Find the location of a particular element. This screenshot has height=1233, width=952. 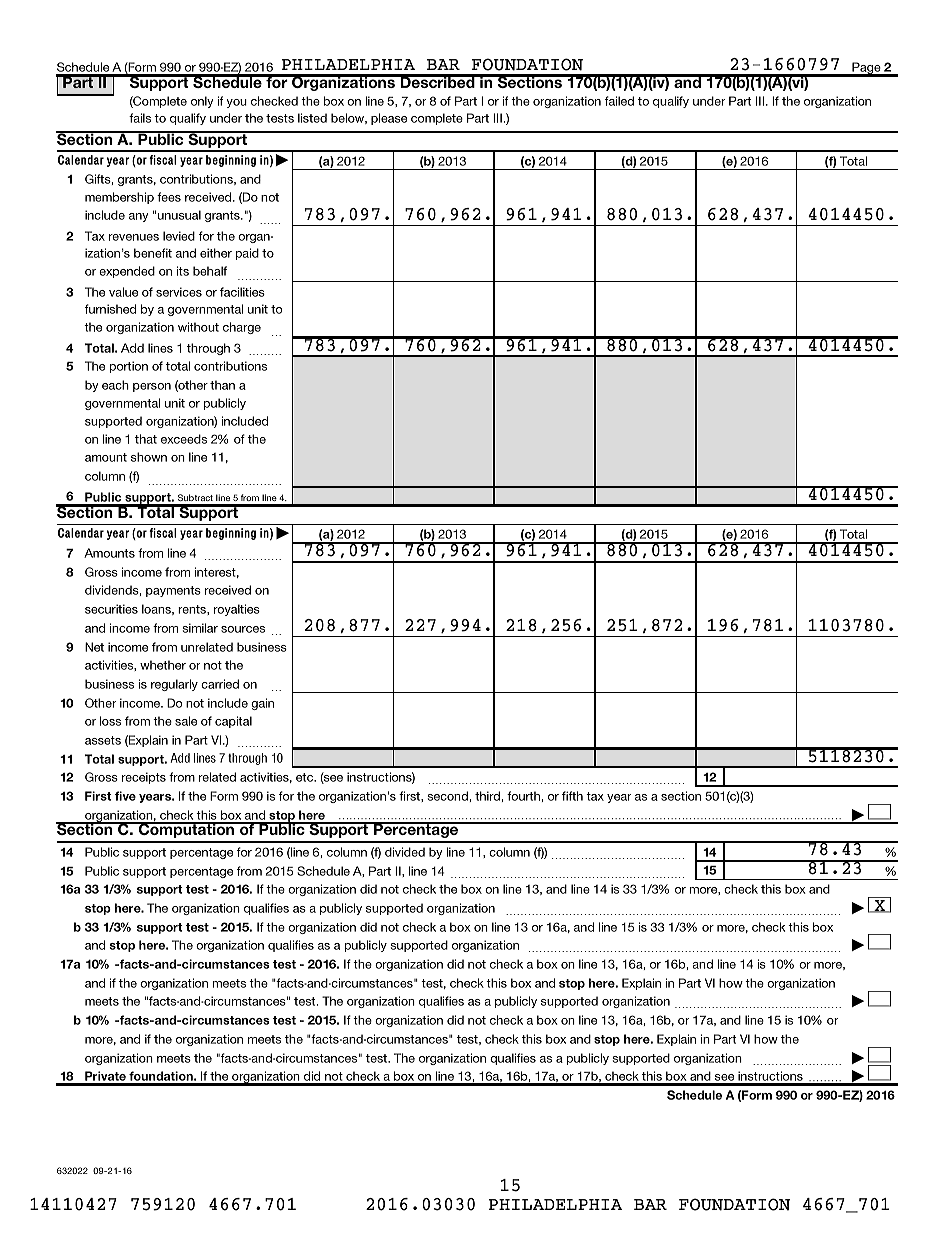

royalties is located at coordinates (237, 610).
